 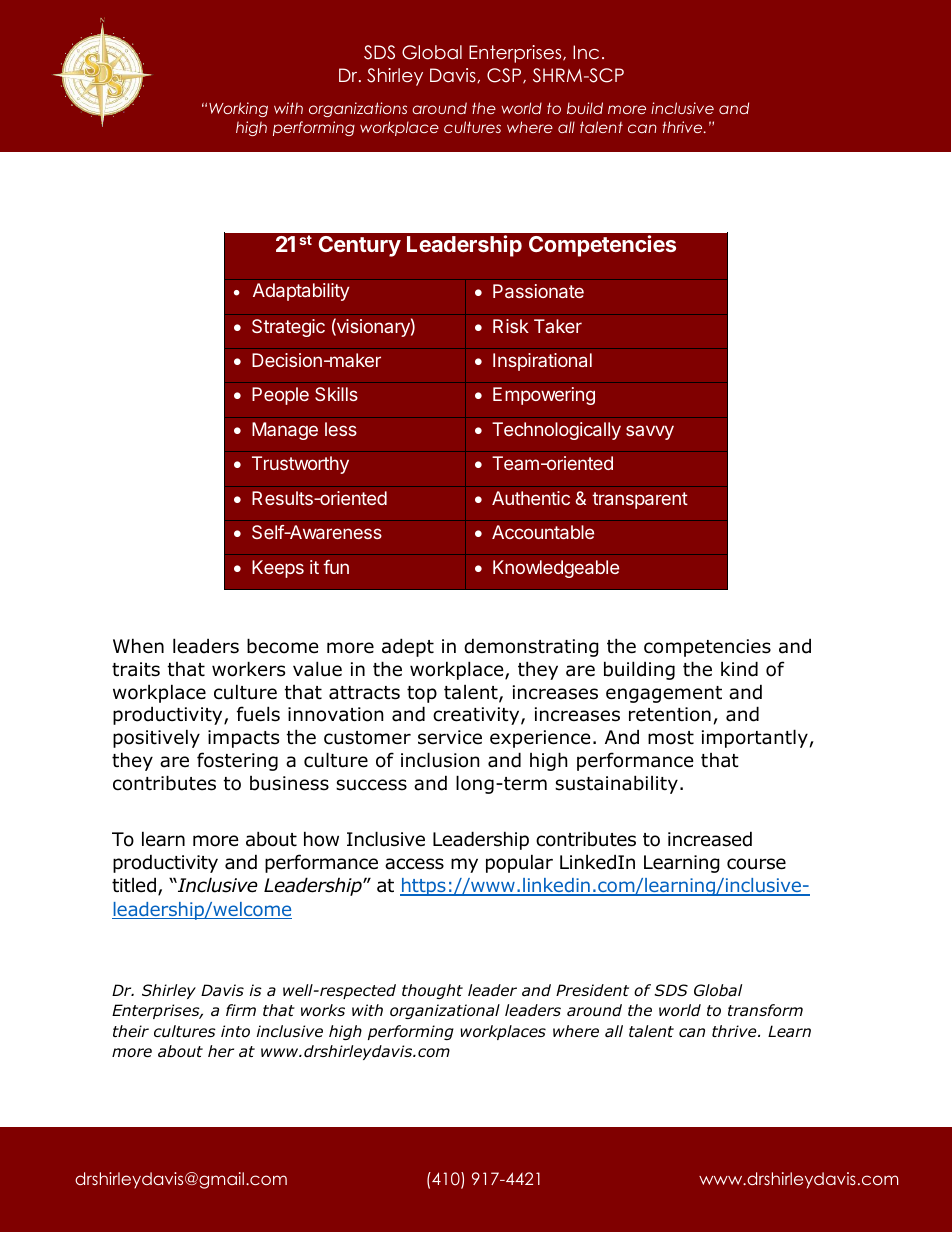 What do you see at coordinates (543, 532) in the document?
I see `Accountable` at bounding box center [543, 532].
